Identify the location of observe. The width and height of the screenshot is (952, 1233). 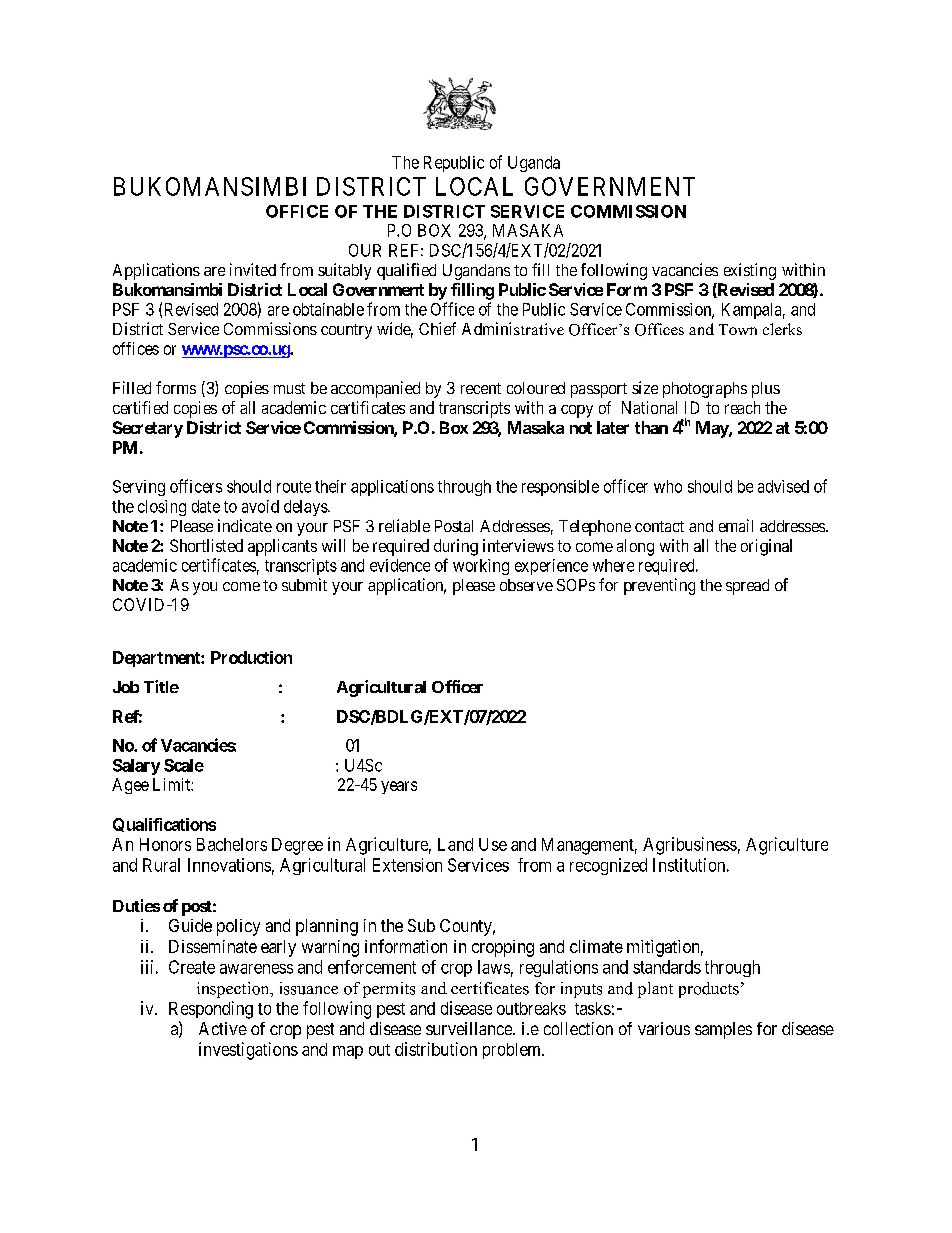
(526, 585).
